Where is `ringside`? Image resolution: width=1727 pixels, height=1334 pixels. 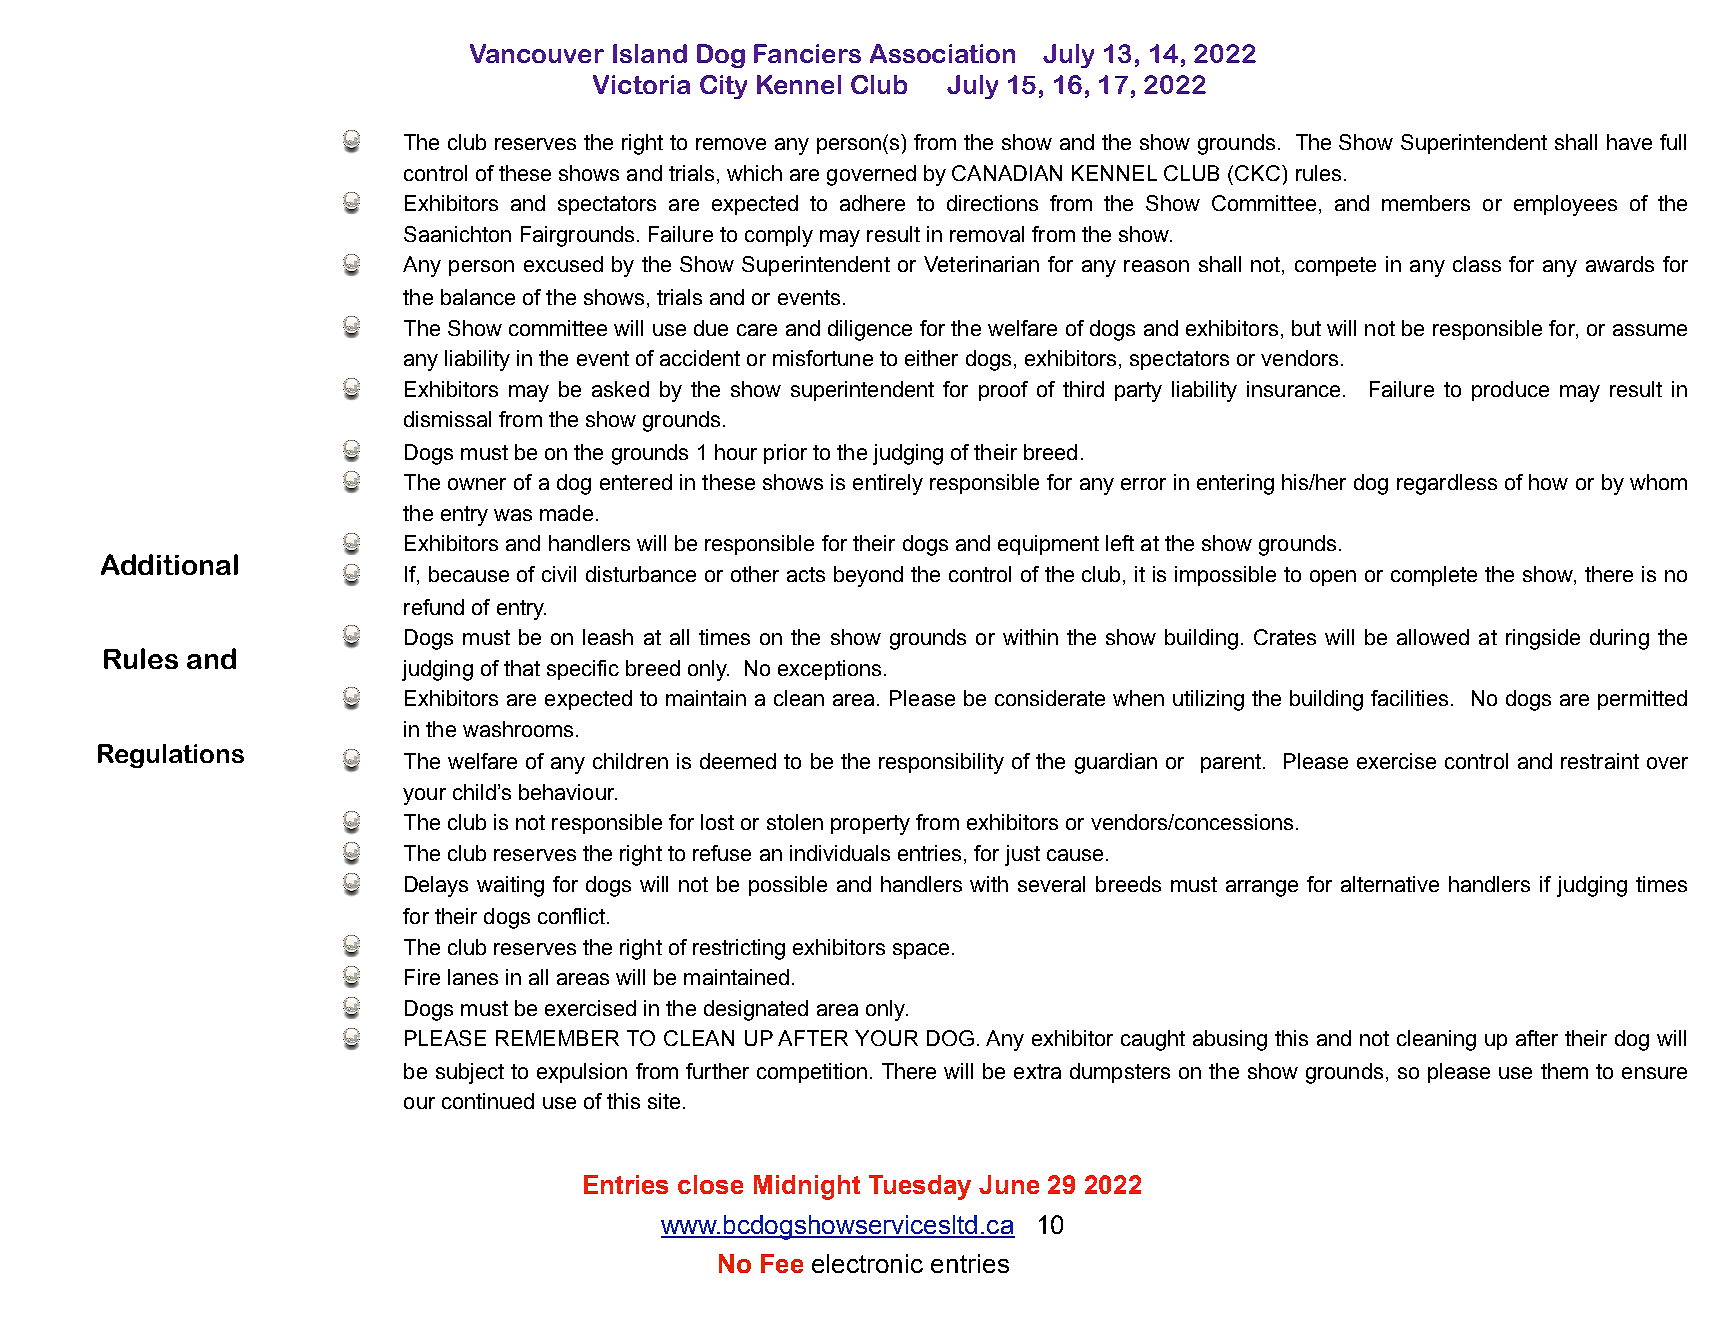 ringside is located at coordinates (1543, 639).
